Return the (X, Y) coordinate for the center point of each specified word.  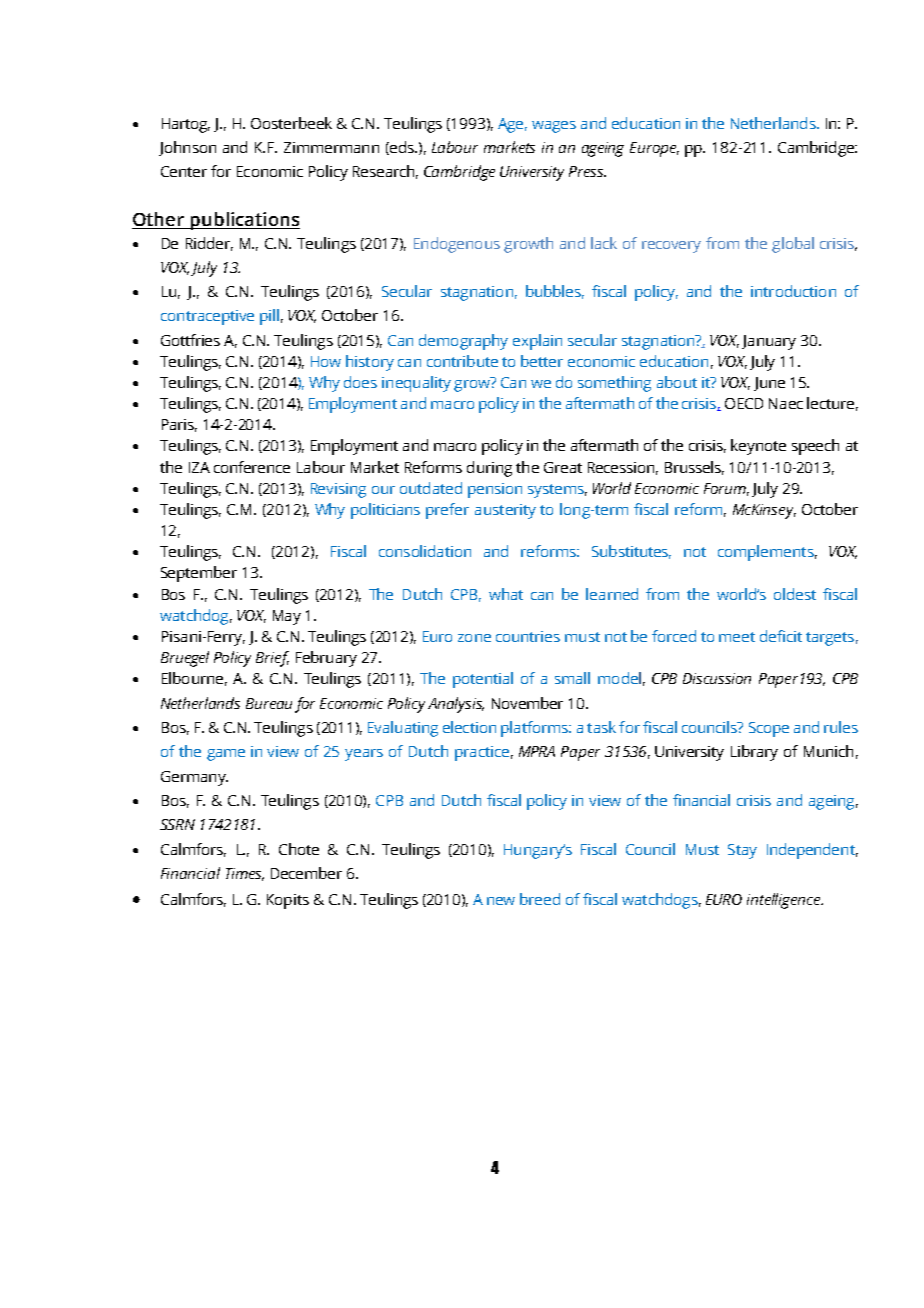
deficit (781, 636)
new (501, 901)
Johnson (187, 148)
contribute (462, 361)
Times (245, 874)
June (769, 384)
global (793, 245)
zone (474, 638)
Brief (272, 659)
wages (554, 127)
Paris (179, 425)
